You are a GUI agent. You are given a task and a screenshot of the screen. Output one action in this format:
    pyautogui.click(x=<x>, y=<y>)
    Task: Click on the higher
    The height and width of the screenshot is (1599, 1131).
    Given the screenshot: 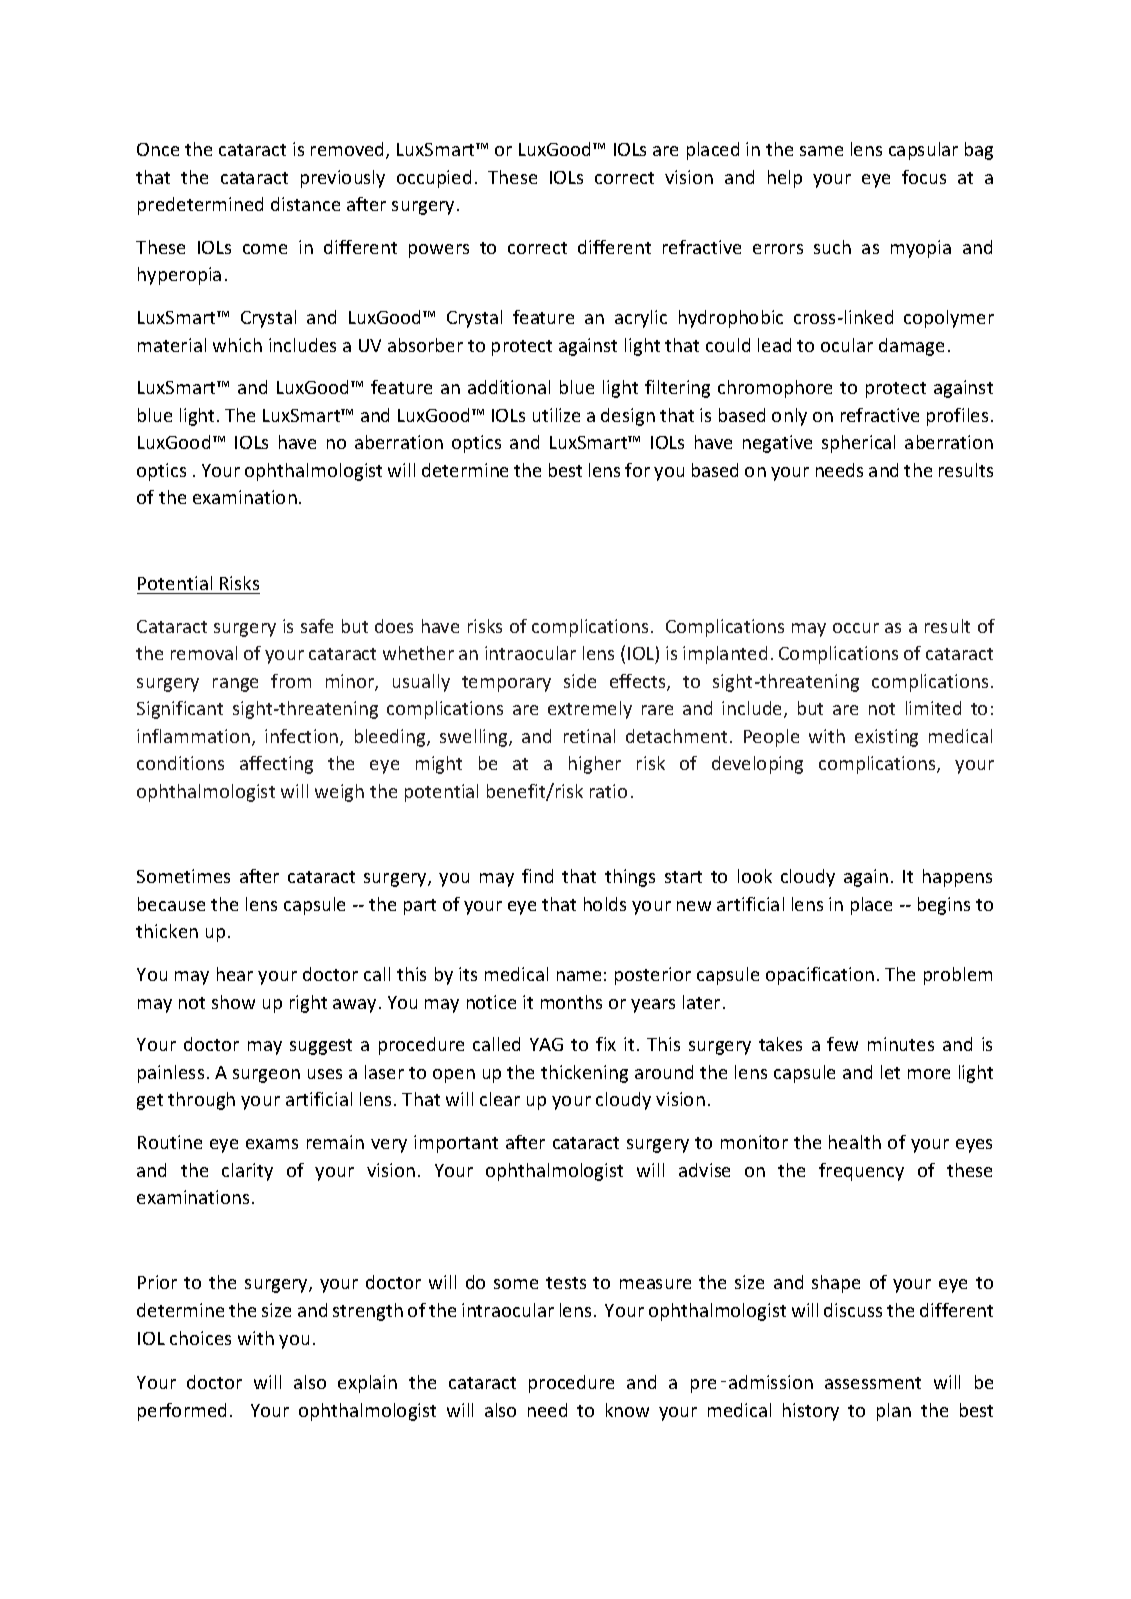 What is the action you would take?
    pyautogui.click(x=595, y=765)
